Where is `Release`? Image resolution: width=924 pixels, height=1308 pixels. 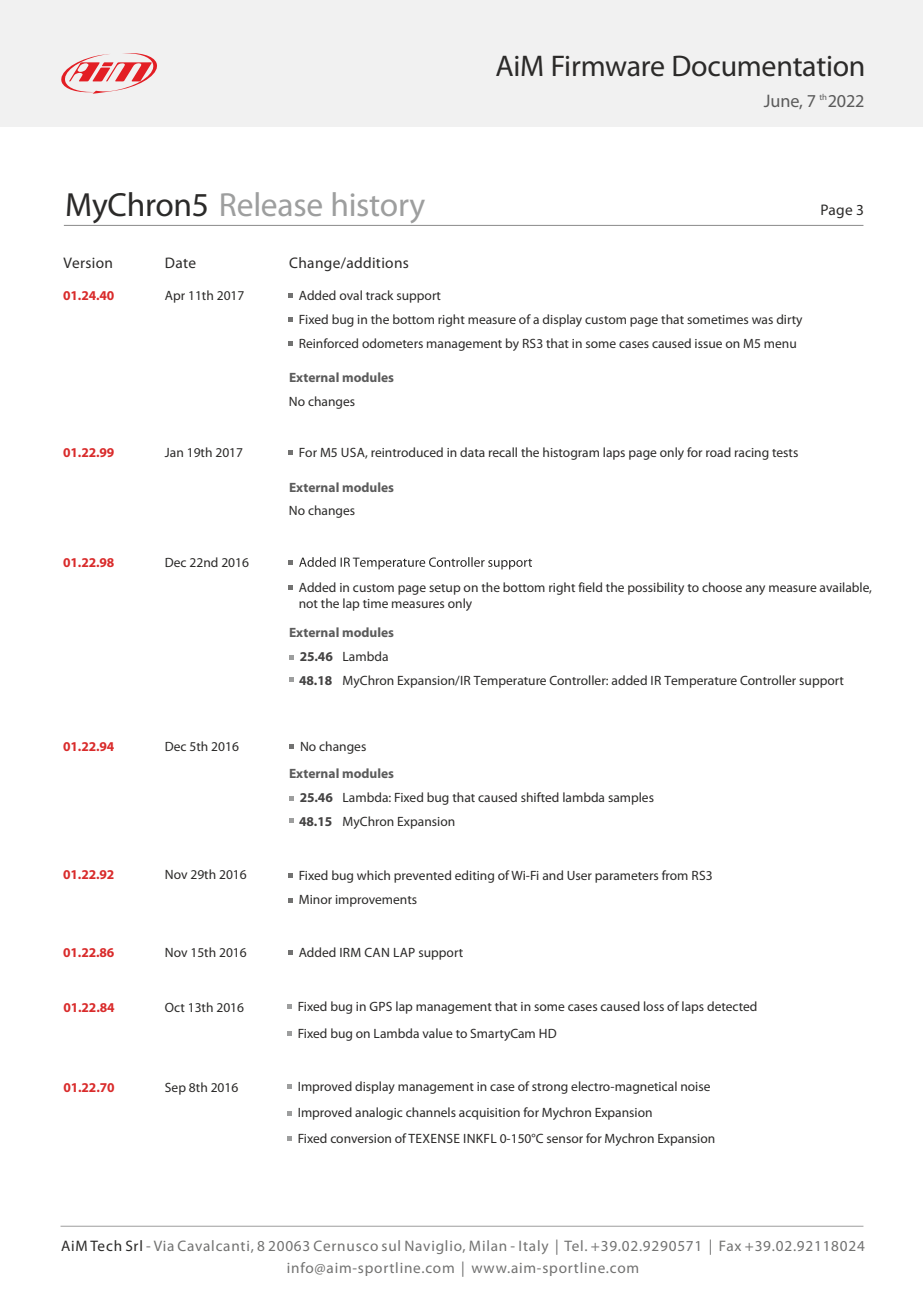 Release is located at coordinates (271, 204).
